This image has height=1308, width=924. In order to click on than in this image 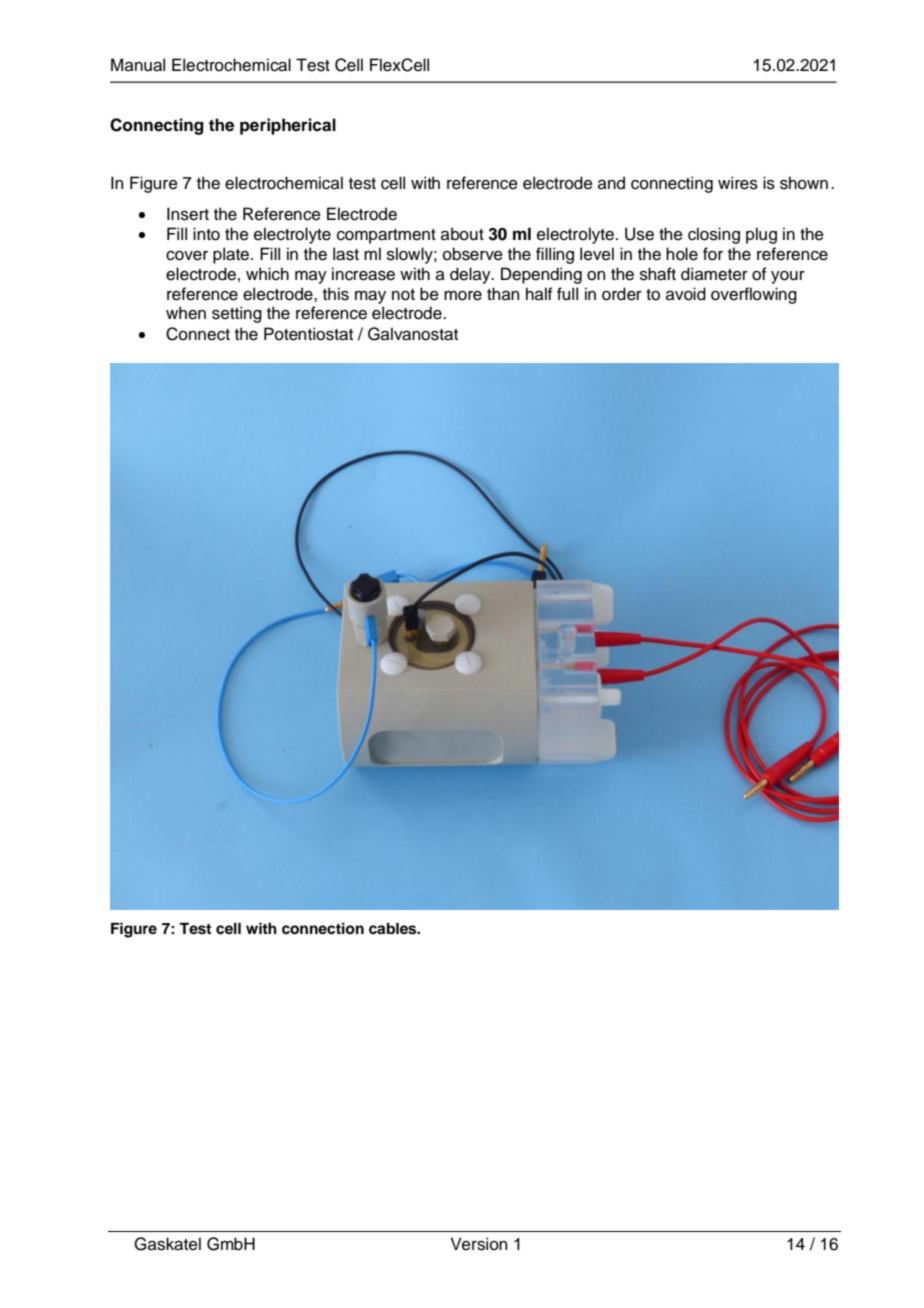, I will do `click(503, 294)`.
